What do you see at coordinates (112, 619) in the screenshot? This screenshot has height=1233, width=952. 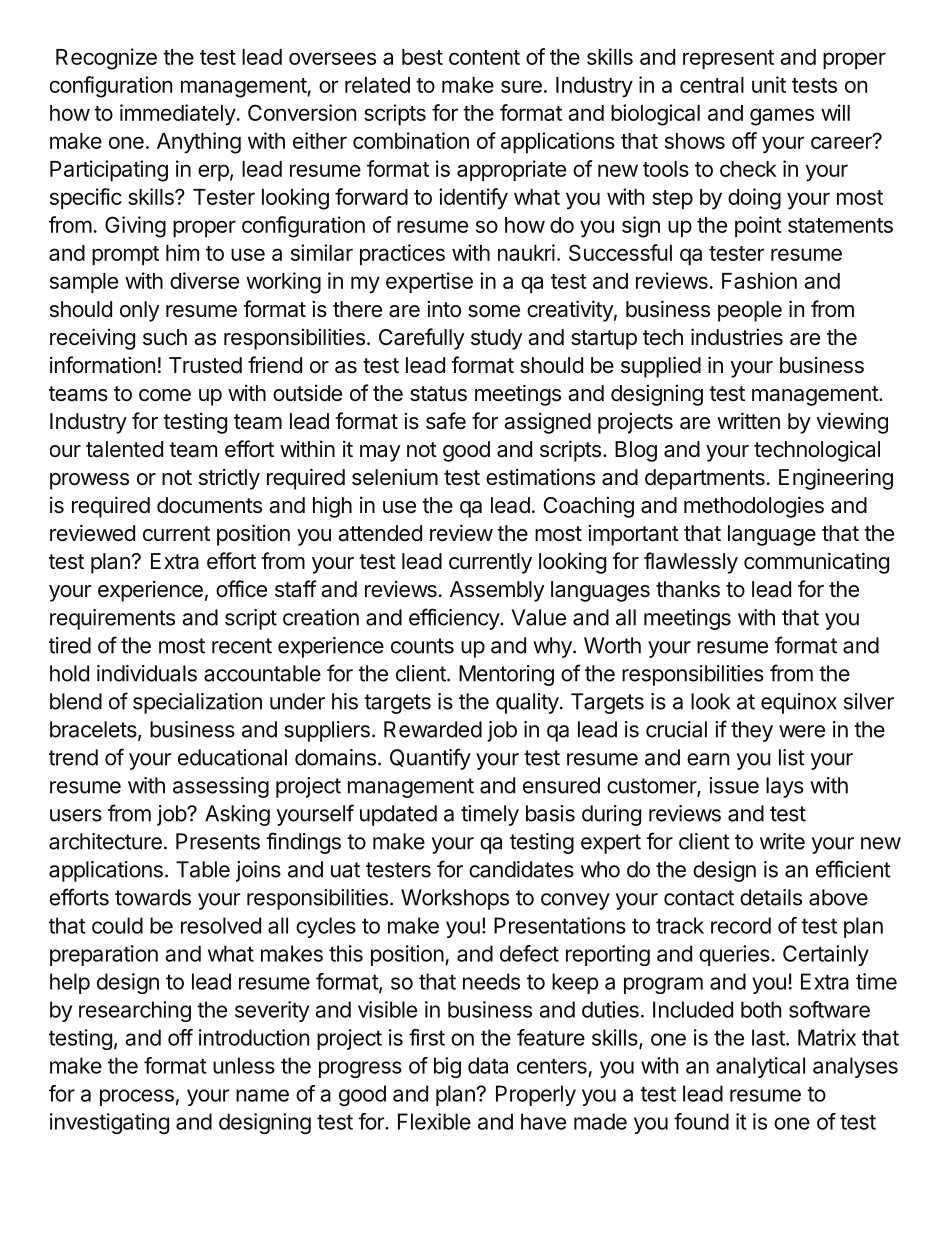 I see `requirements` at bounding box center [112, 619].
